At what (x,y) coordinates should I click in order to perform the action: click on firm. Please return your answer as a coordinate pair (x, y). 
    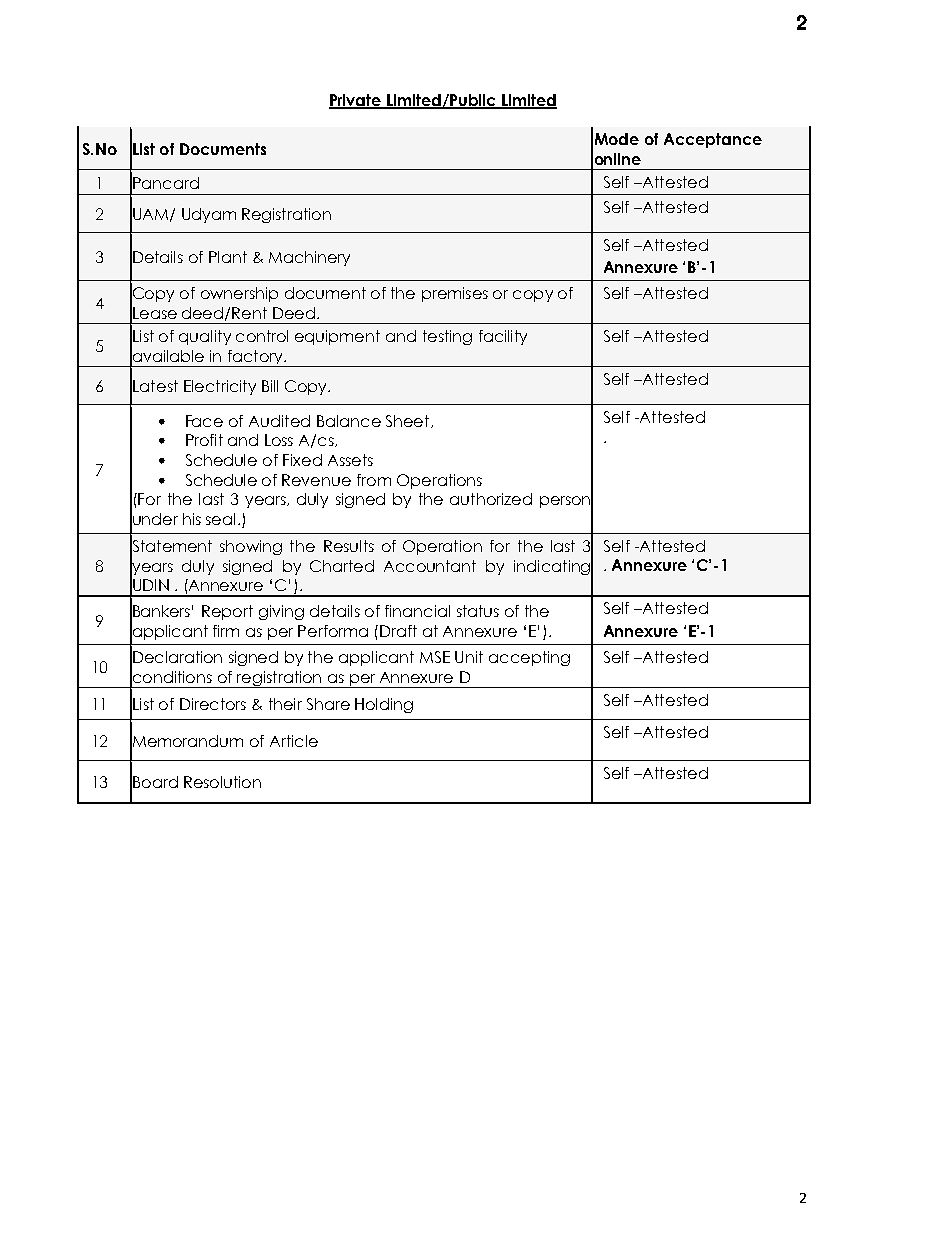
    Looking at the image, I should click on (226, 631).
